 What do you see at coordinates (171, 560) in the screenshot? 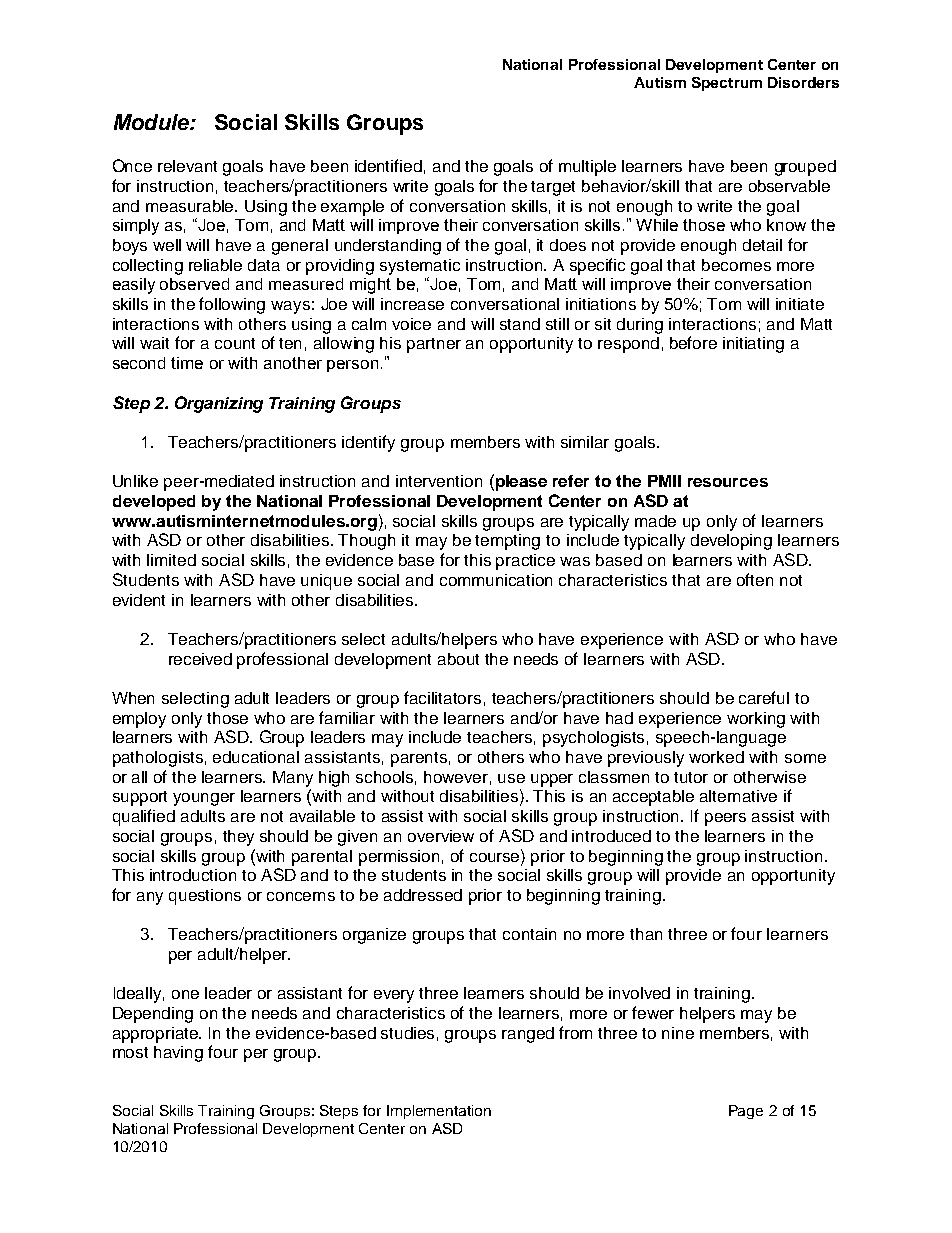
I see `limited` at bounding box center [171, 560].
